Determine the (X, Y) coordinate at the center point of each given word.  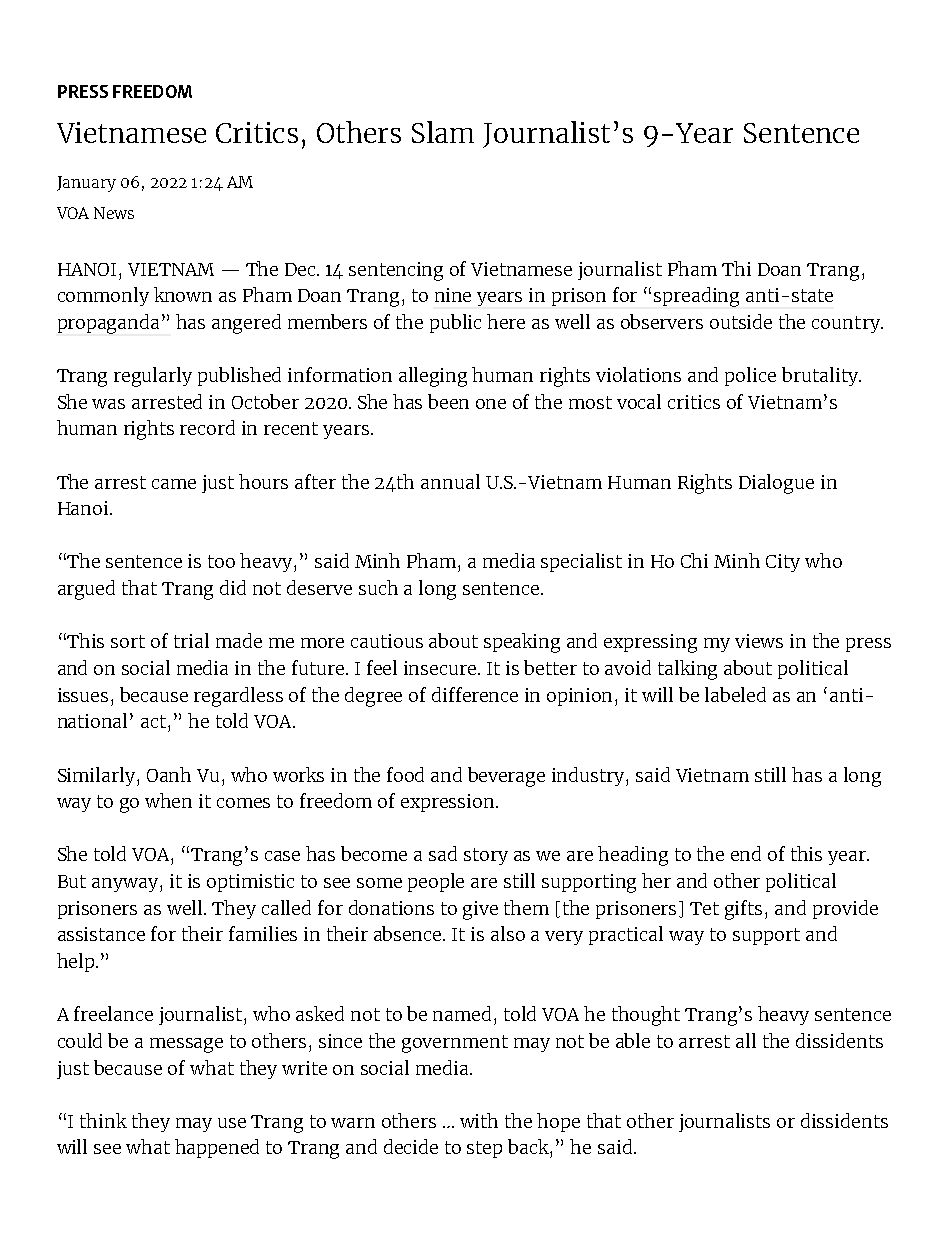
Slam (443, 132)
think (103, 1120)
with (479, 1120)
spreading (696, 297)
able (633, 1040)
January (86, 184)
